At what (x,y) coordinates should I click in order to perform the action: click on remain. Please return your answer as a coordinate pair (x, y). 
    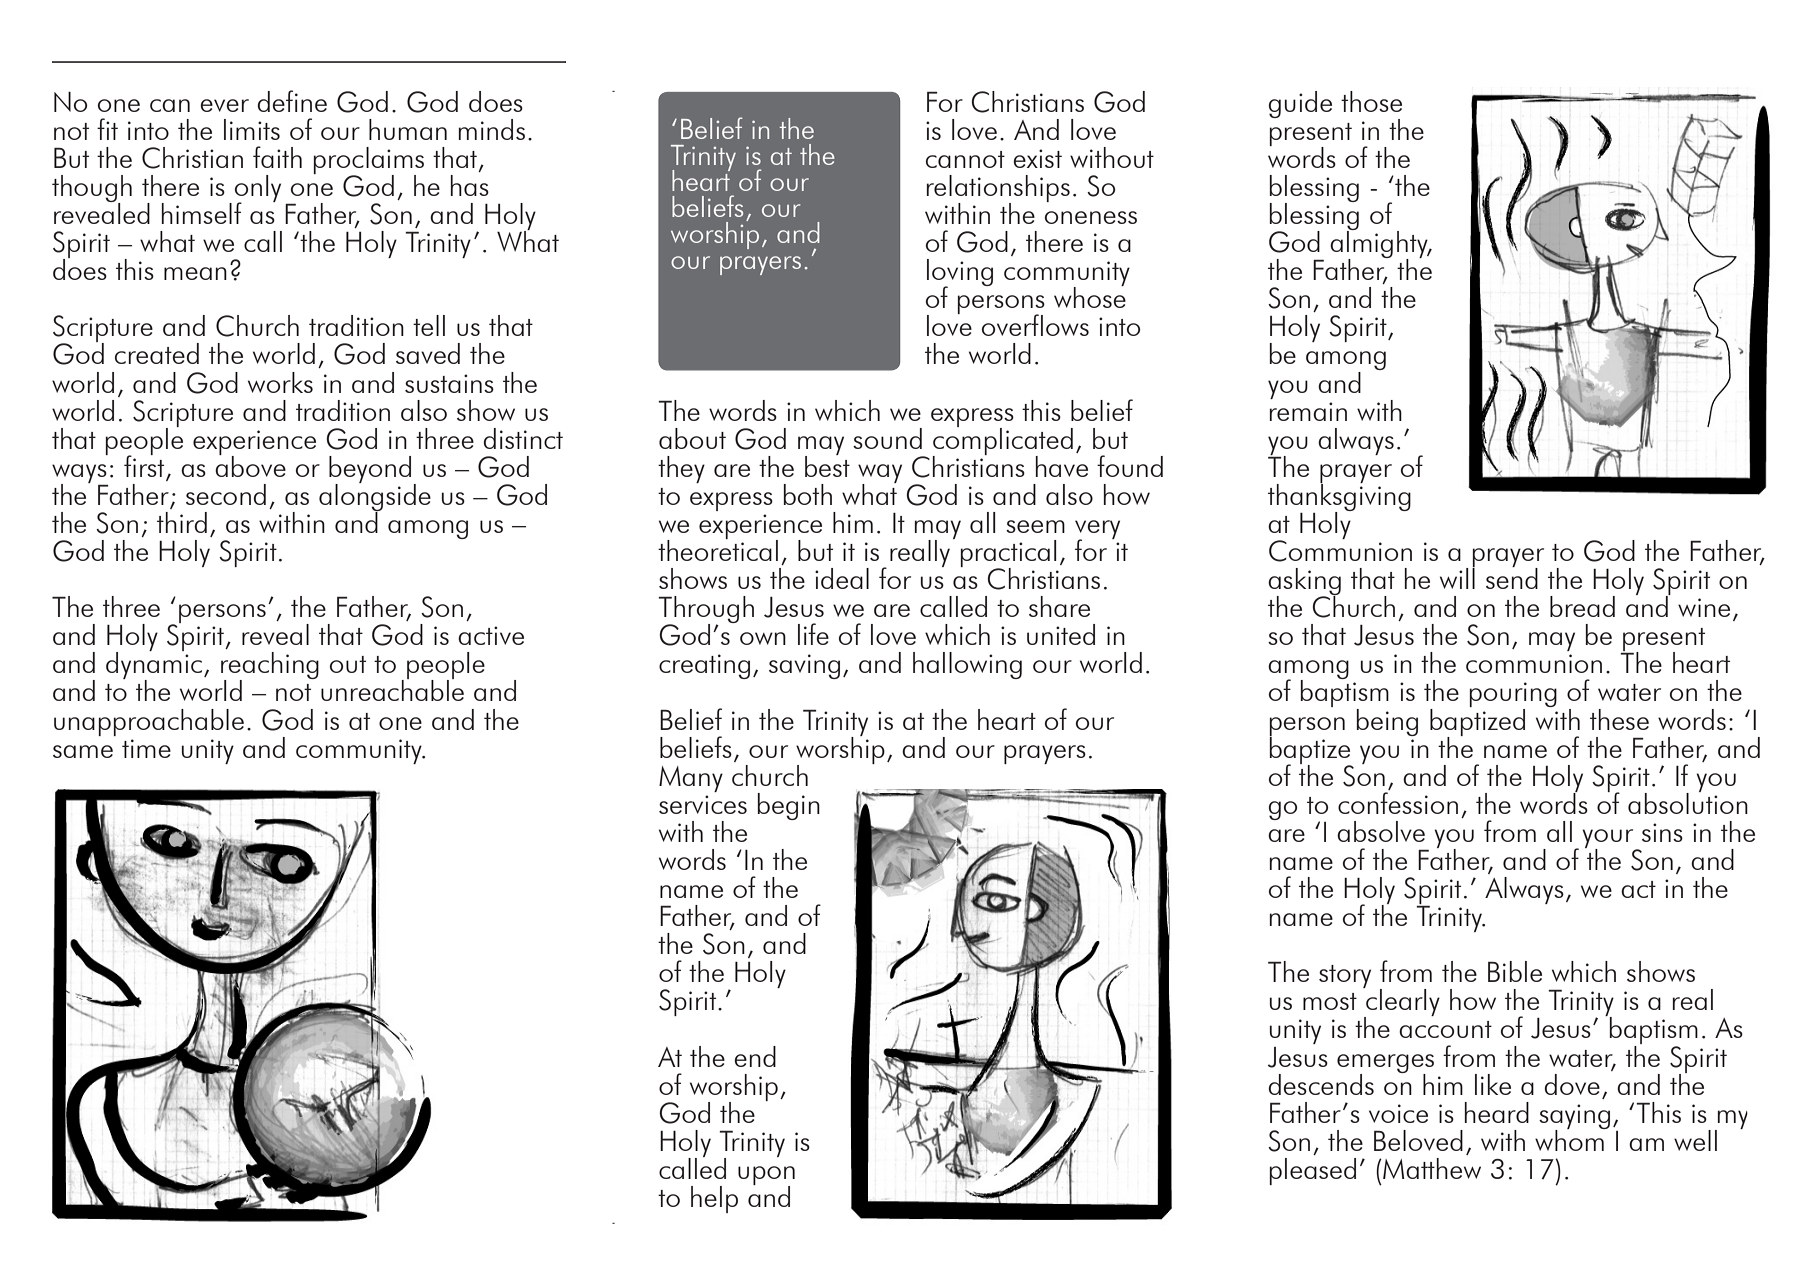
    Looking at the image, I should click on (1308, 411).
